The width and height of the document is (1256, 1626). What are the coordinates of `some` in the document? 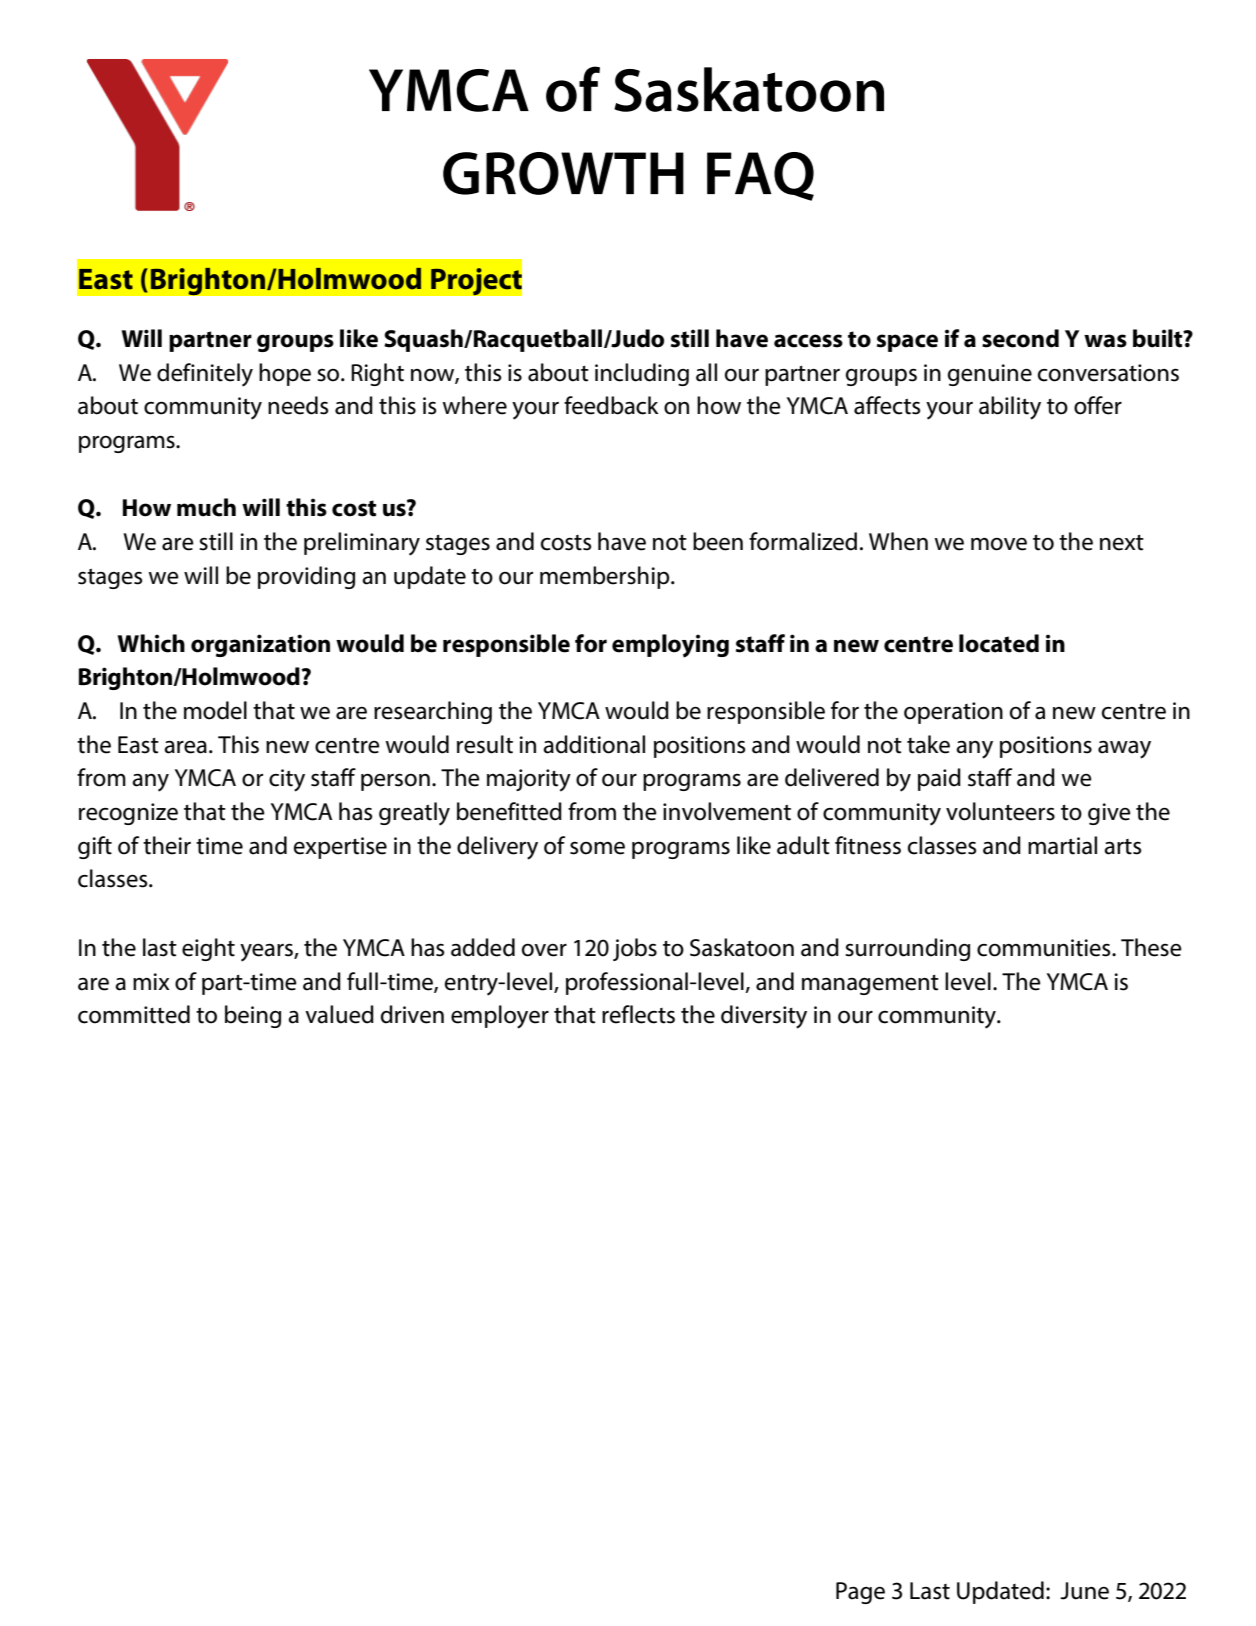 It's located at (597, 848).
